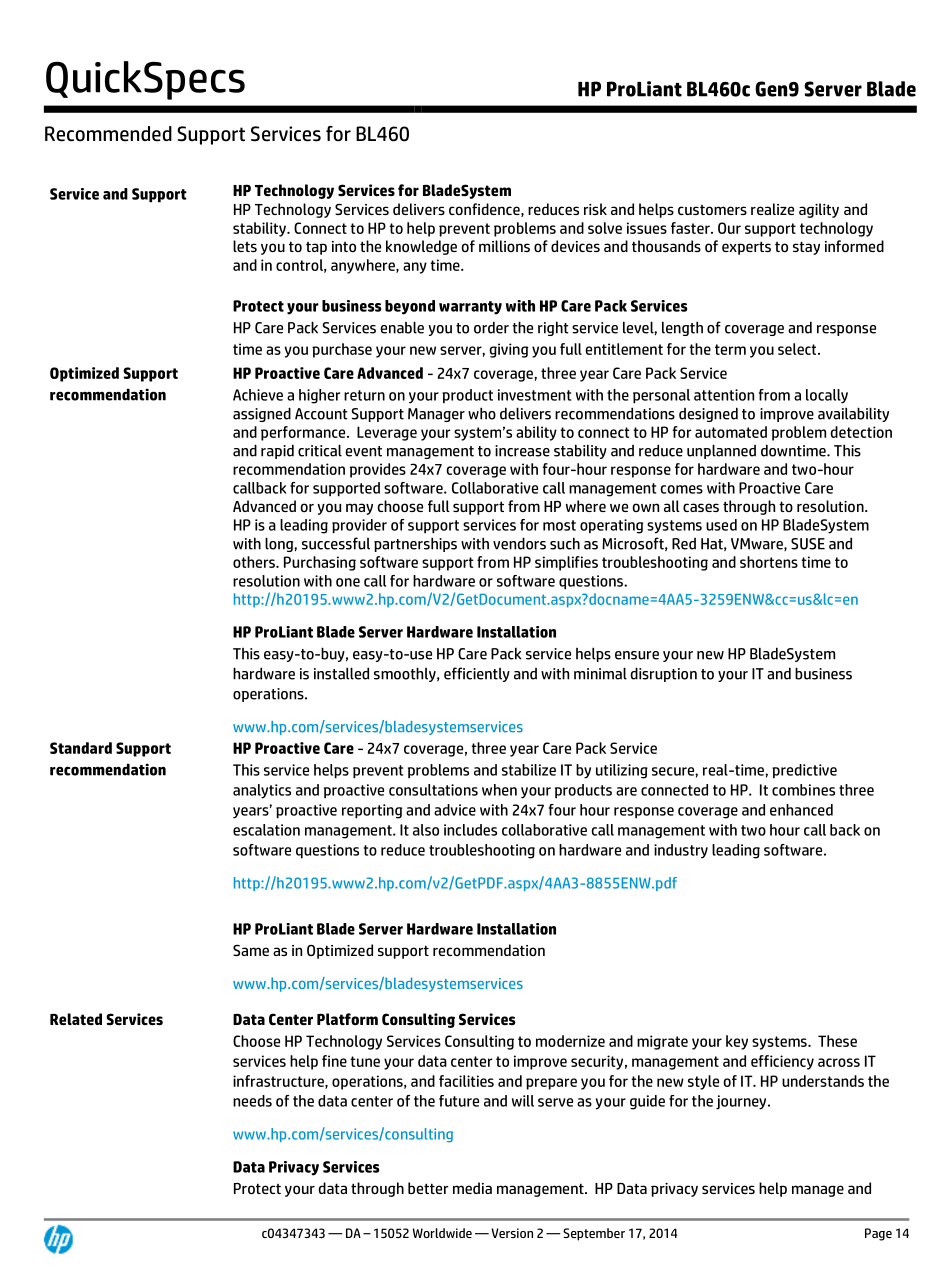  Describe the element at coordinates (504, 246) in the screenshot. I see `millions` at that location.
